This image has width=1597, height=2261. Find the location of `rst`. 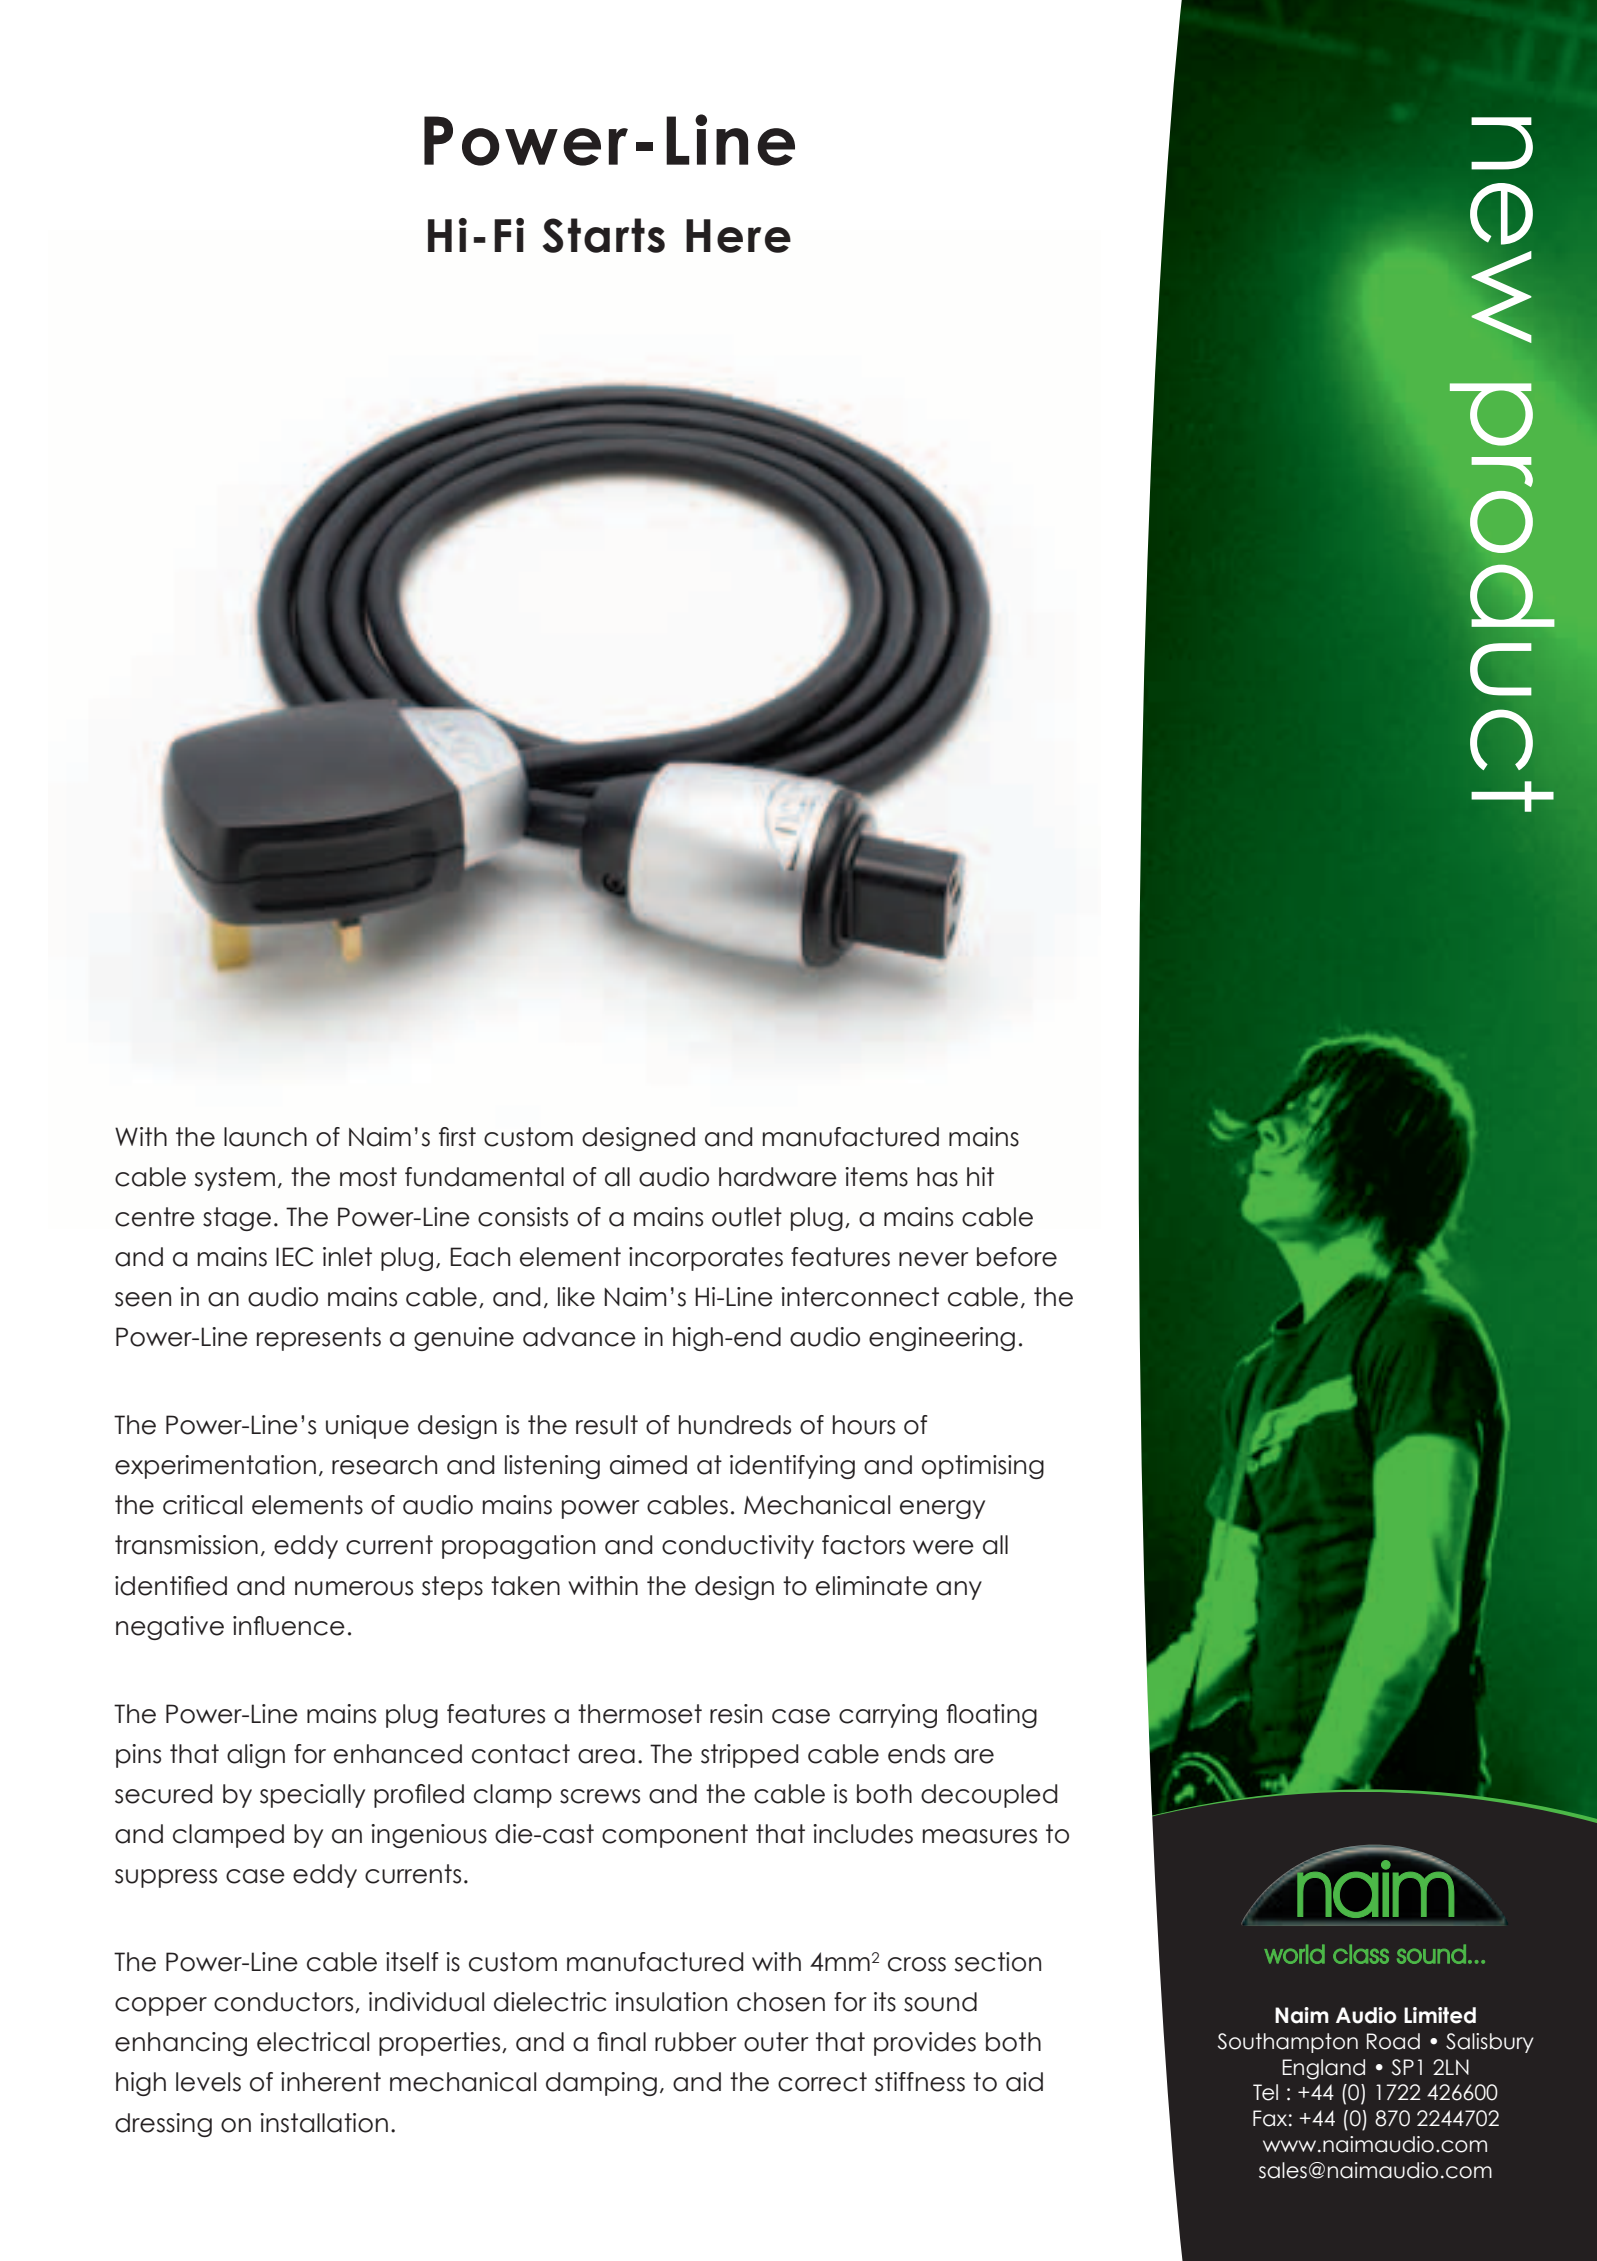

rst is located at coordinates (463, 1137).
